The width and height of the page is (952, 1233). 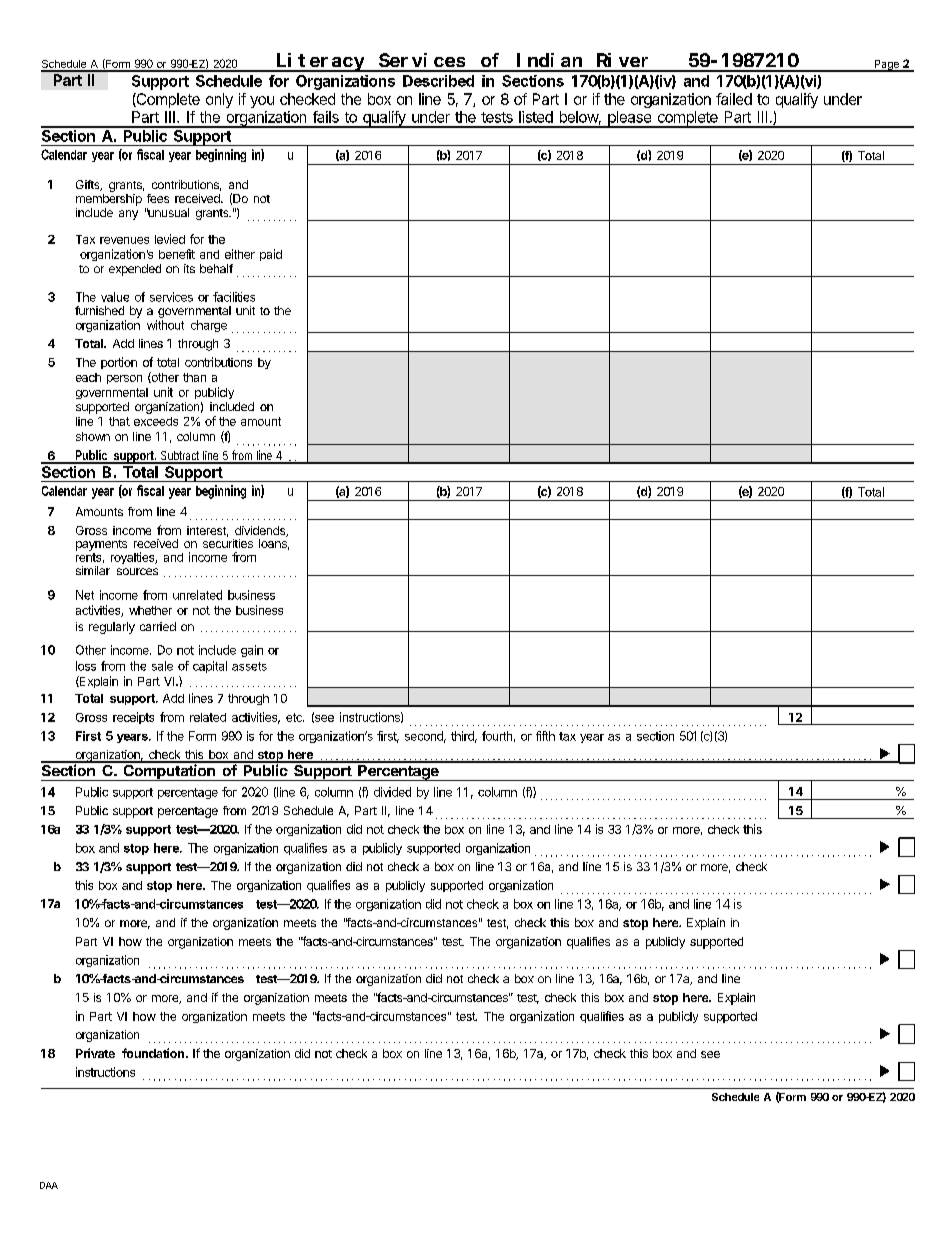 What do you see at coordinates (95, 1053) in the page?
I see `Private` at bounding box center [95, 1053].
